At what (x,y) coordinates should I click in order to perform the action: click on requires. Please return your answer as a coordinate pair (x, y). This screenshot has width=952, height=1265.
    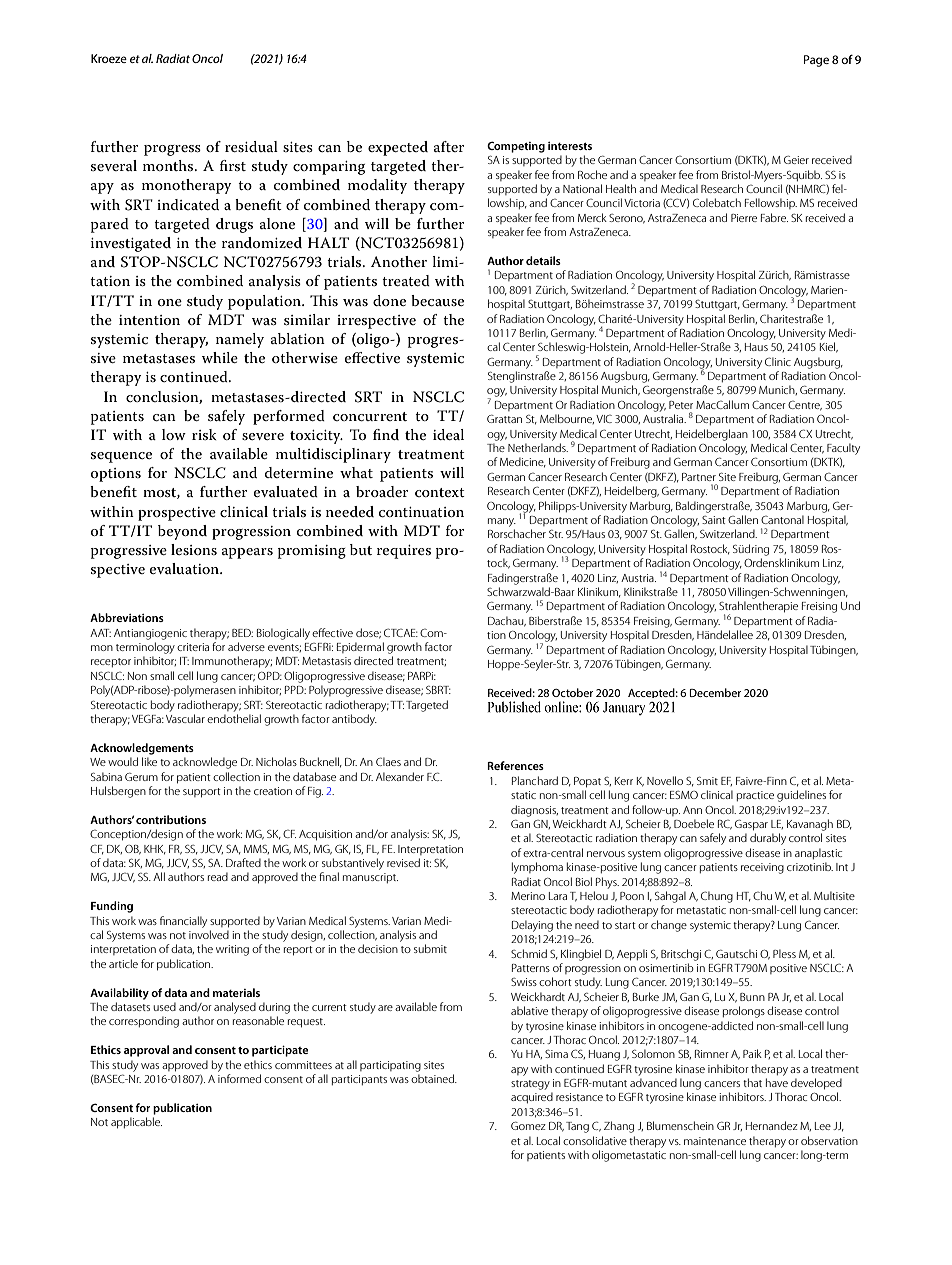
    Looking at the image, I should click on (404, 552).
